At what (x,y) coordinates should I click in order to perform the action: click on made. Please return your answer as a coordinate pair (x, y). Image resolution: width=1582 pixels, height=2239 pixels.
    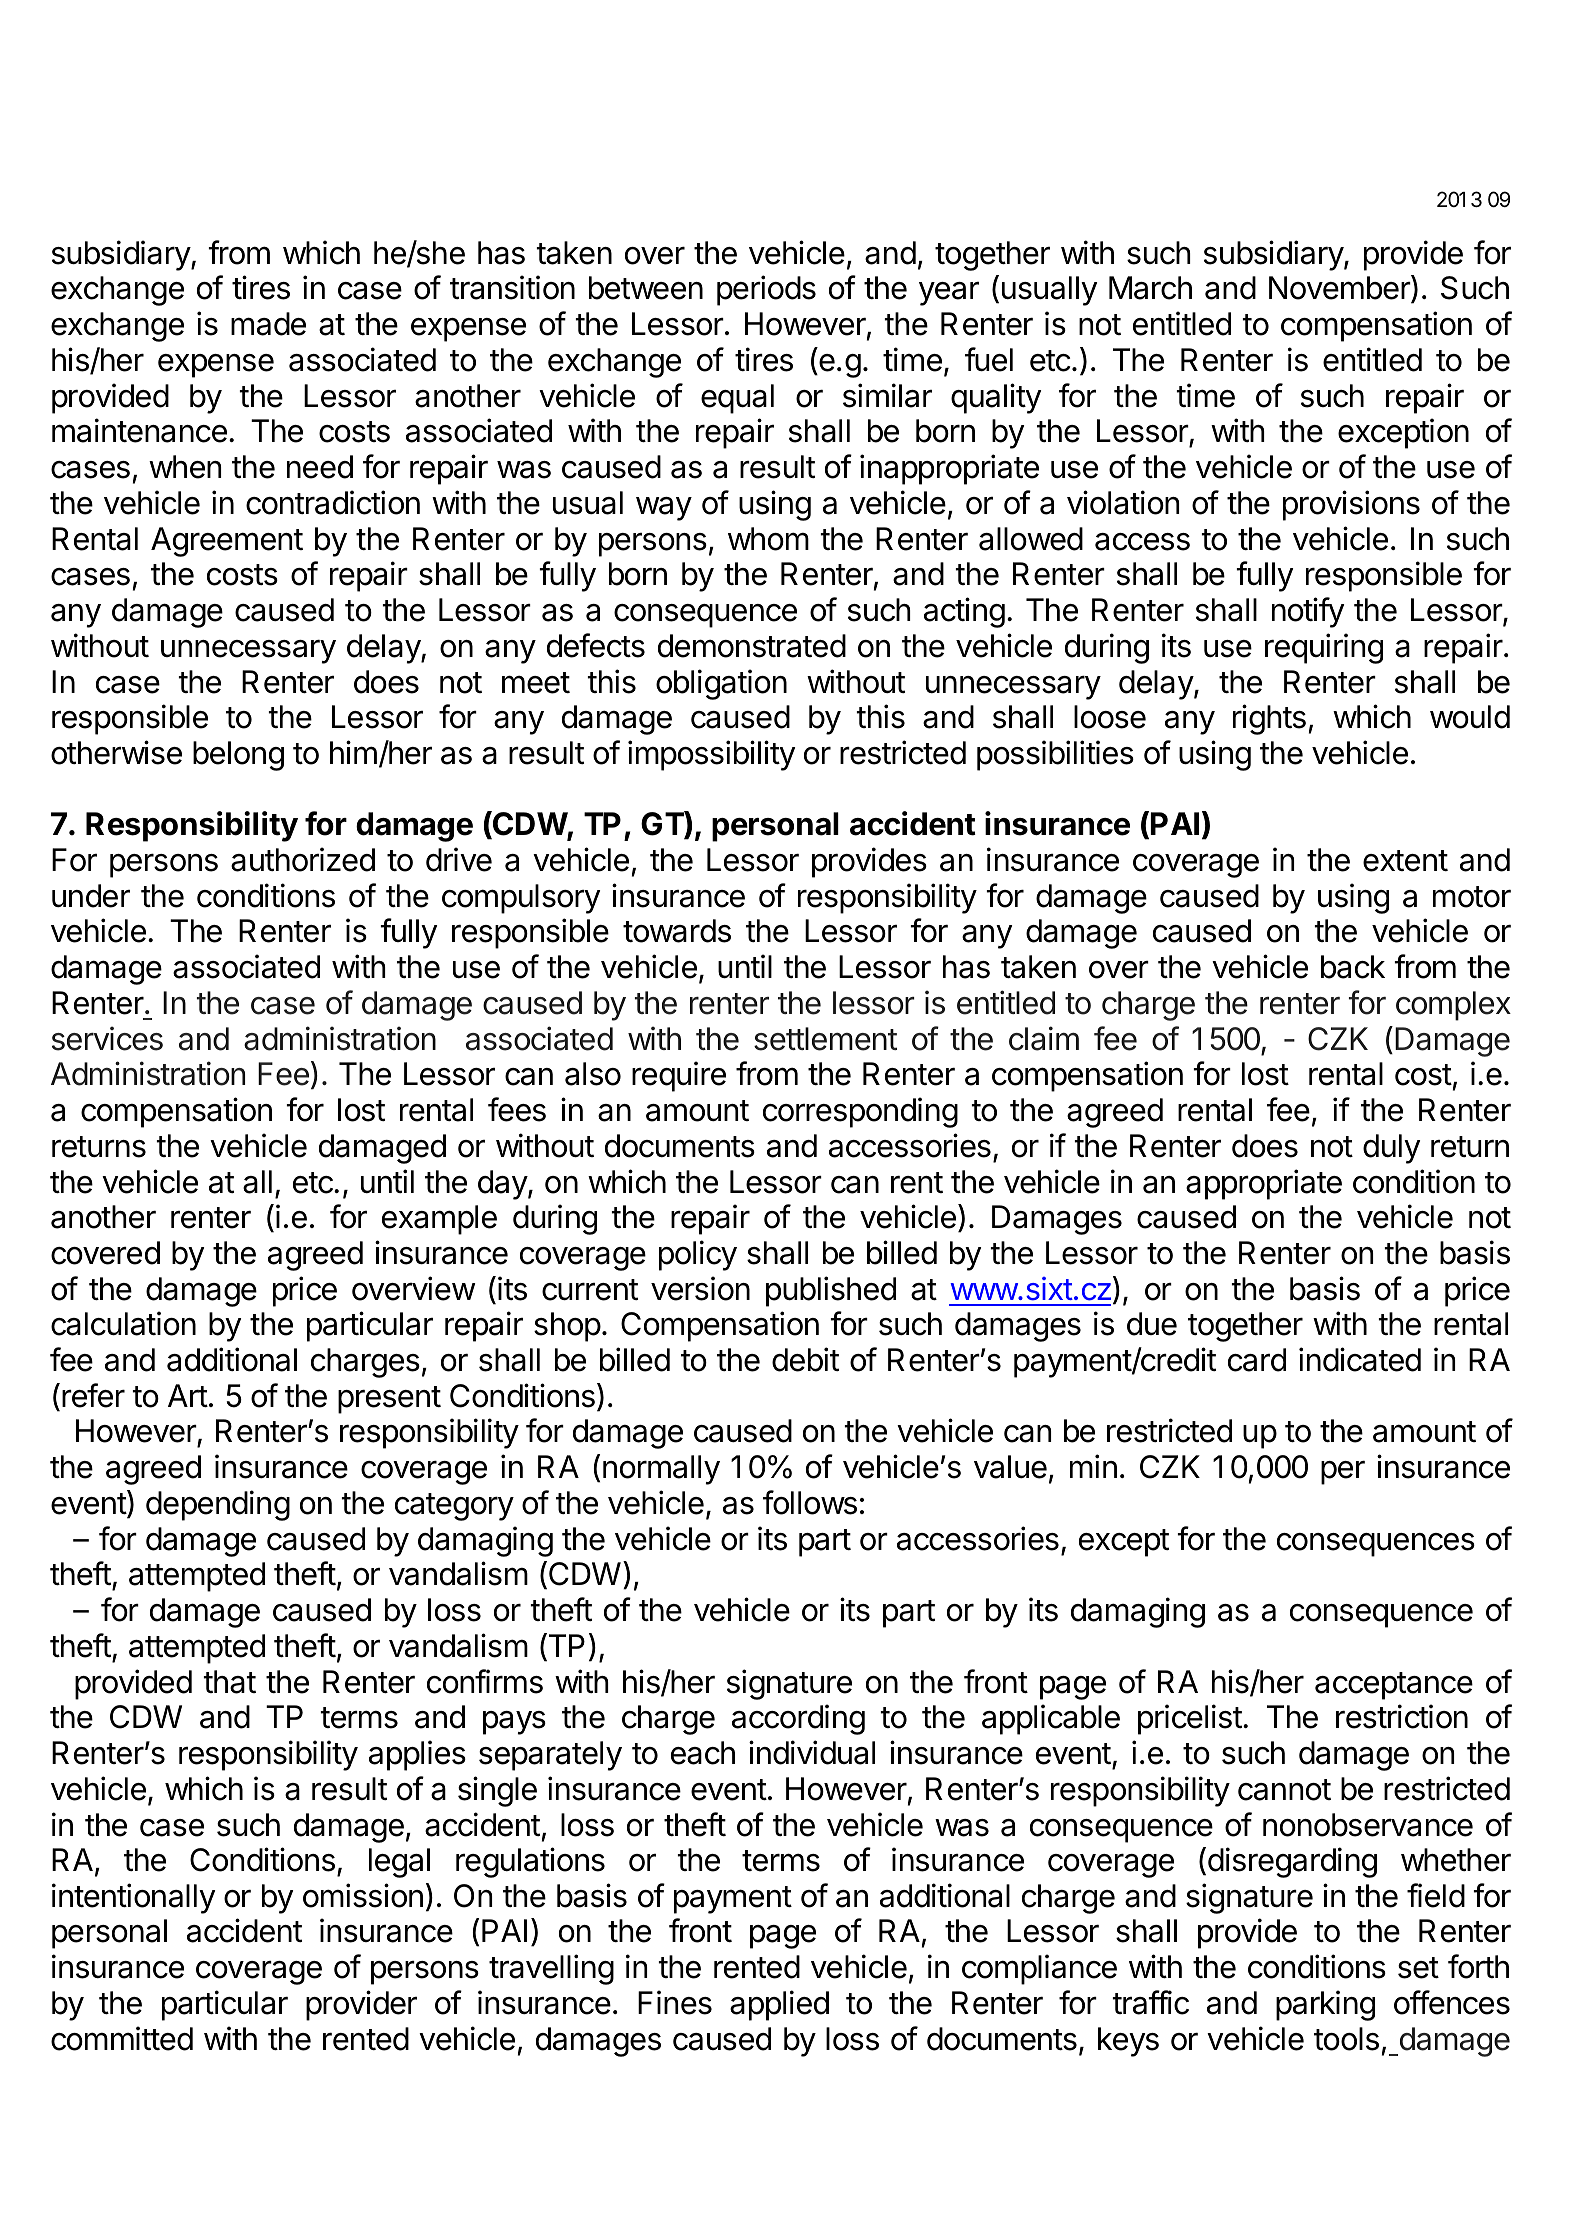
    Looking at the image, I should click on (268, 324).
